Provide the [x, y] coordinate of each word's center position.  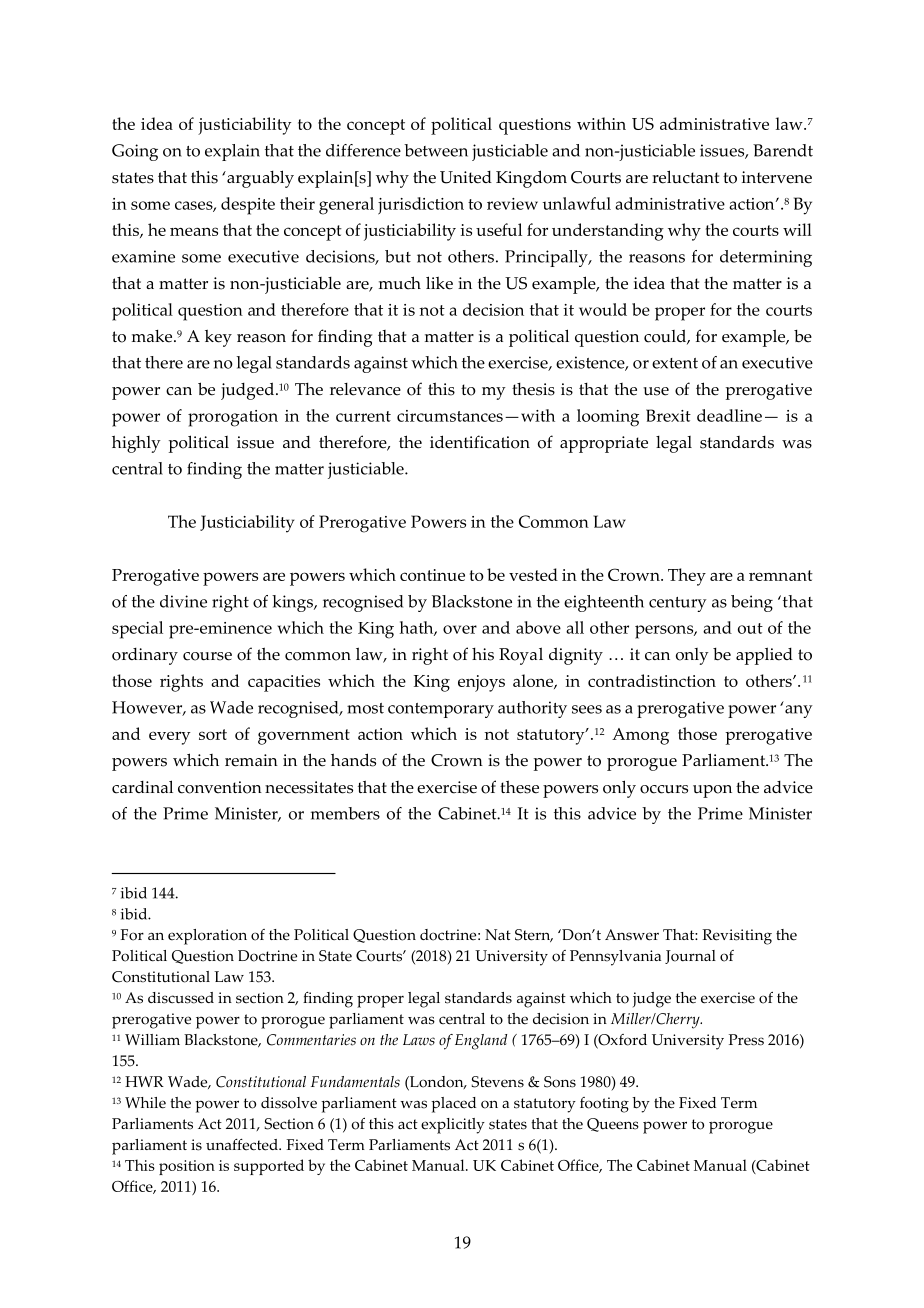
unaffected [243, 1145]
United [466, 177]
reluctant [685, 177]
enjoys [481, 683]
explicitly [453, 1126]
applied [764, 656]
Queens [613, 1125]
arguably [259, 179]
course [207, 656]
